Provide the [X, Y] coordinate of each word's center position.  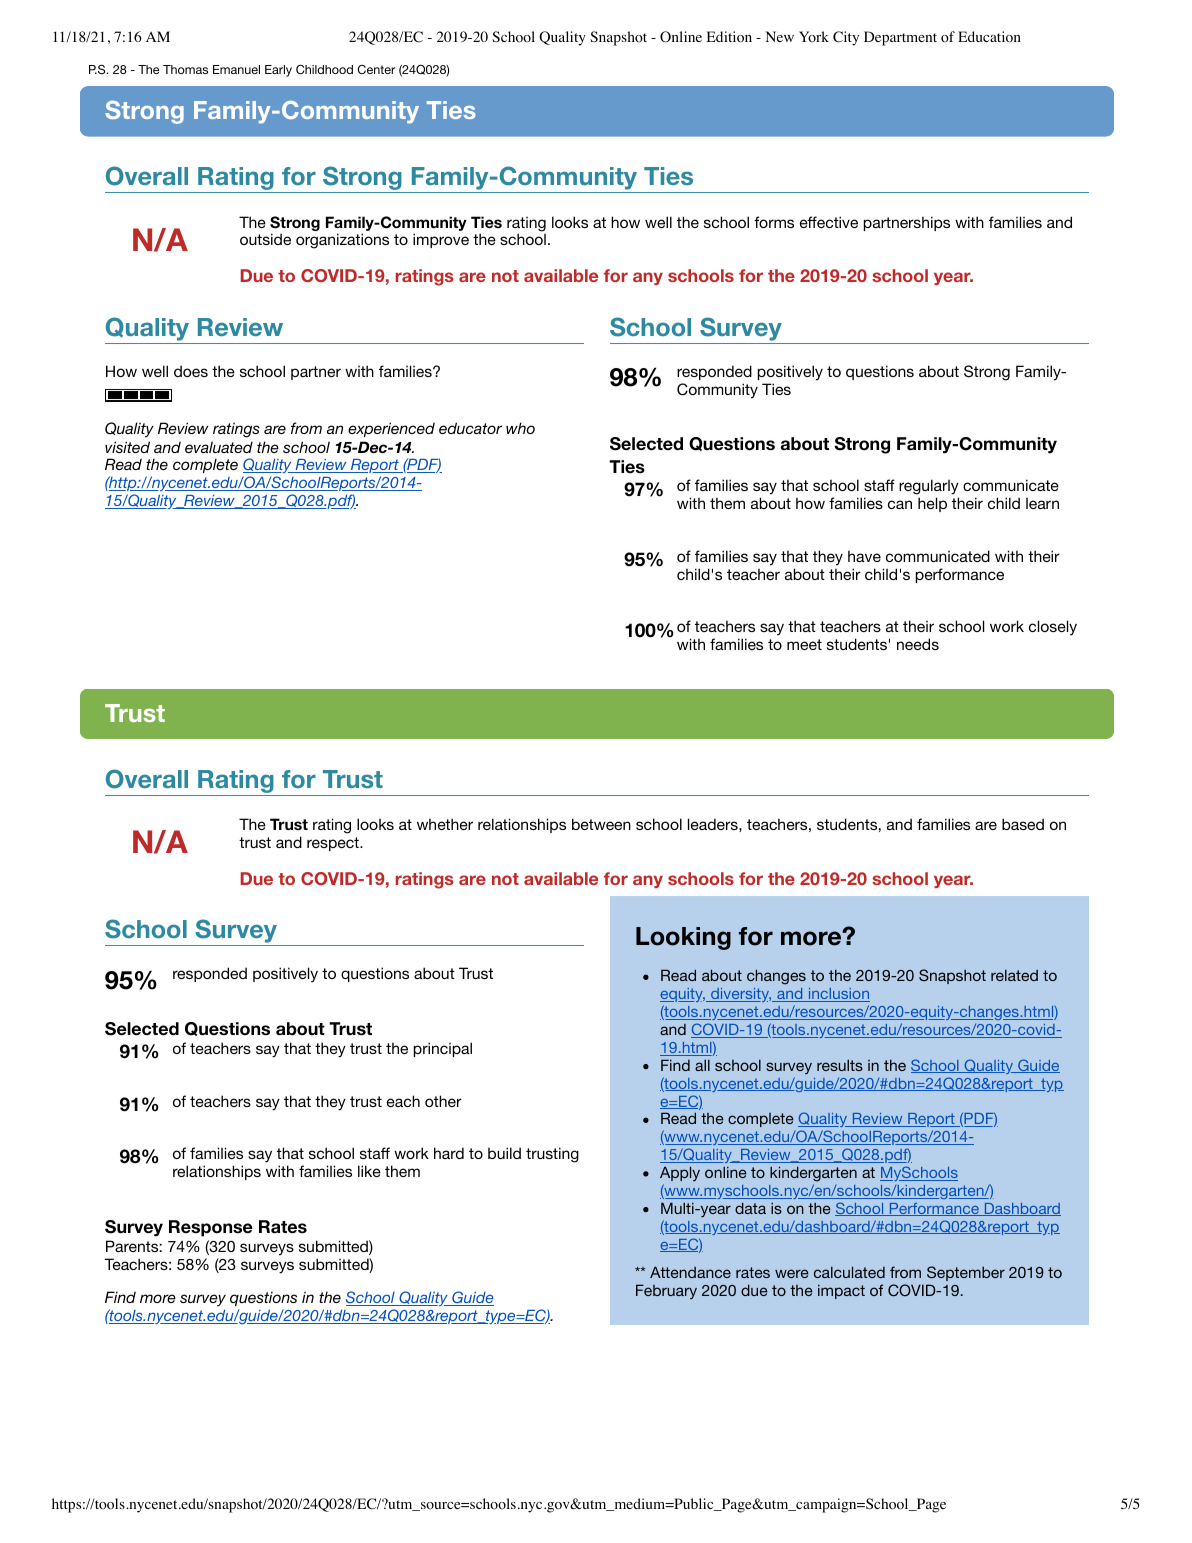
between [601, 824]
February [666, 1291]
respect [334, 844]
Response [211, 1228]
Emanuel [236, 69]
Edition [729, 37]
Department [900, 38]
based [1023, 824]
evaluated [219, 447]
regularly [929, 488]
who [520, 428]
